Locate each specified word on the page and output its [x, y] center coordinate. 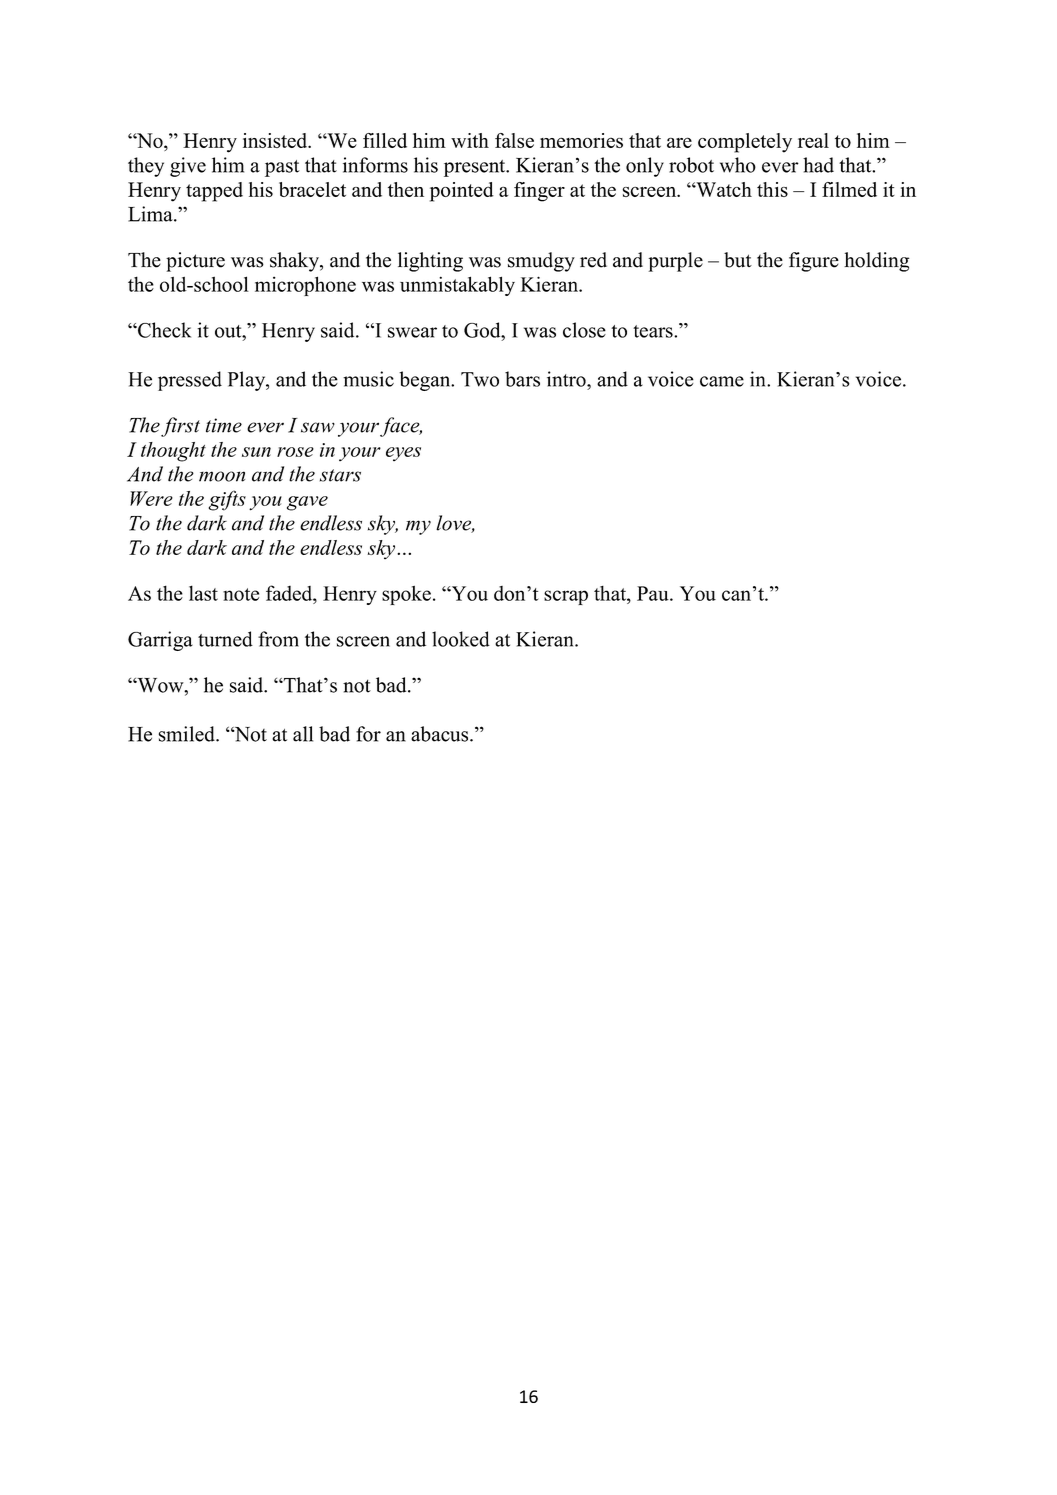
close [584, 330]
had [818, 165]
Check [163, 330]
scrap [566, 597]
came [722, 381]
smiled [188, 734]
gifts [227, 500]
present [476, 168]
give [188, 167]
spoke [406, 595]
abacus [441, 734]
